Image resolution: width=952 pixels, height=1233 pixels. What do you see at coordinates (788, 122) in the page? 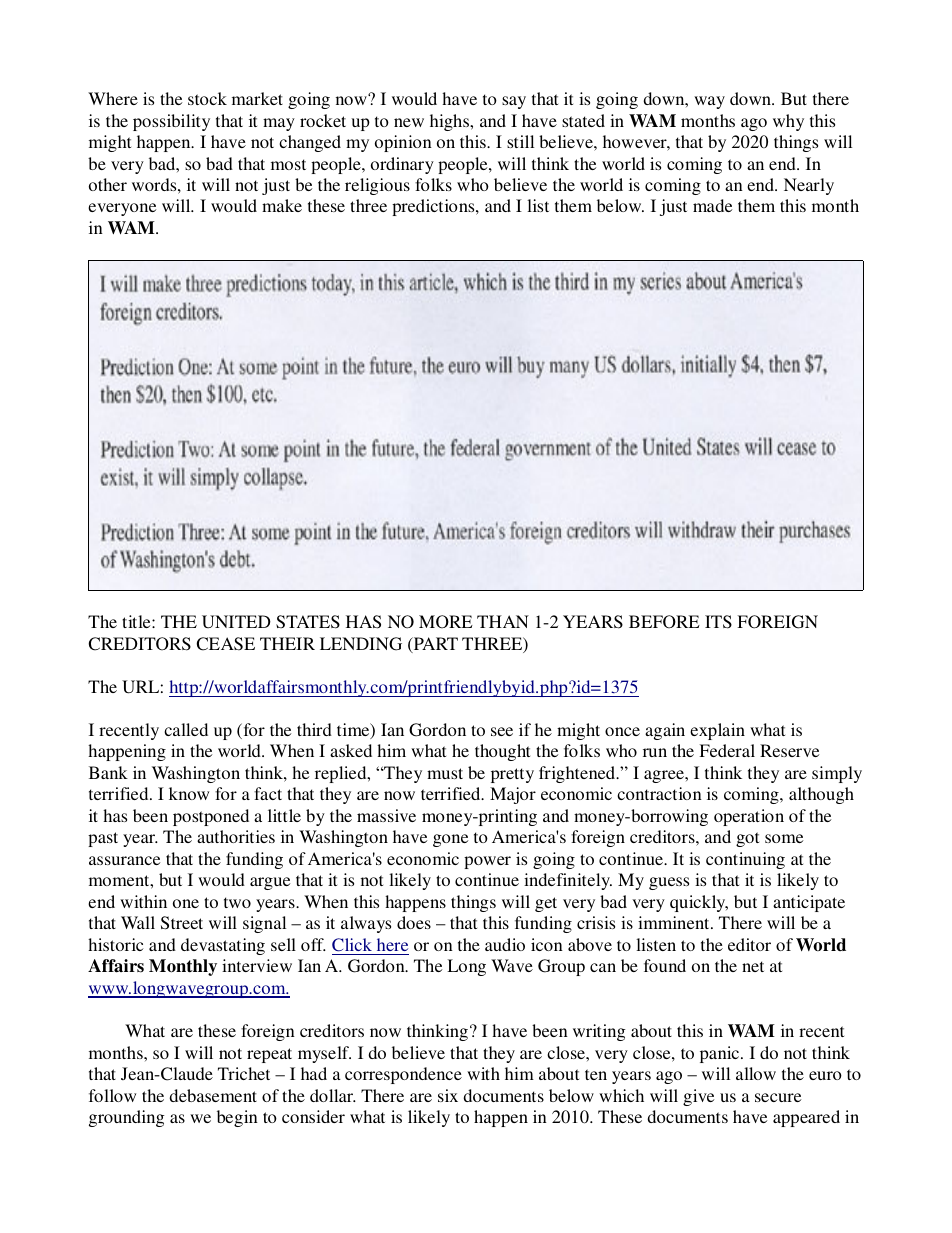
I see `why` at bounding box center [788, 122].
